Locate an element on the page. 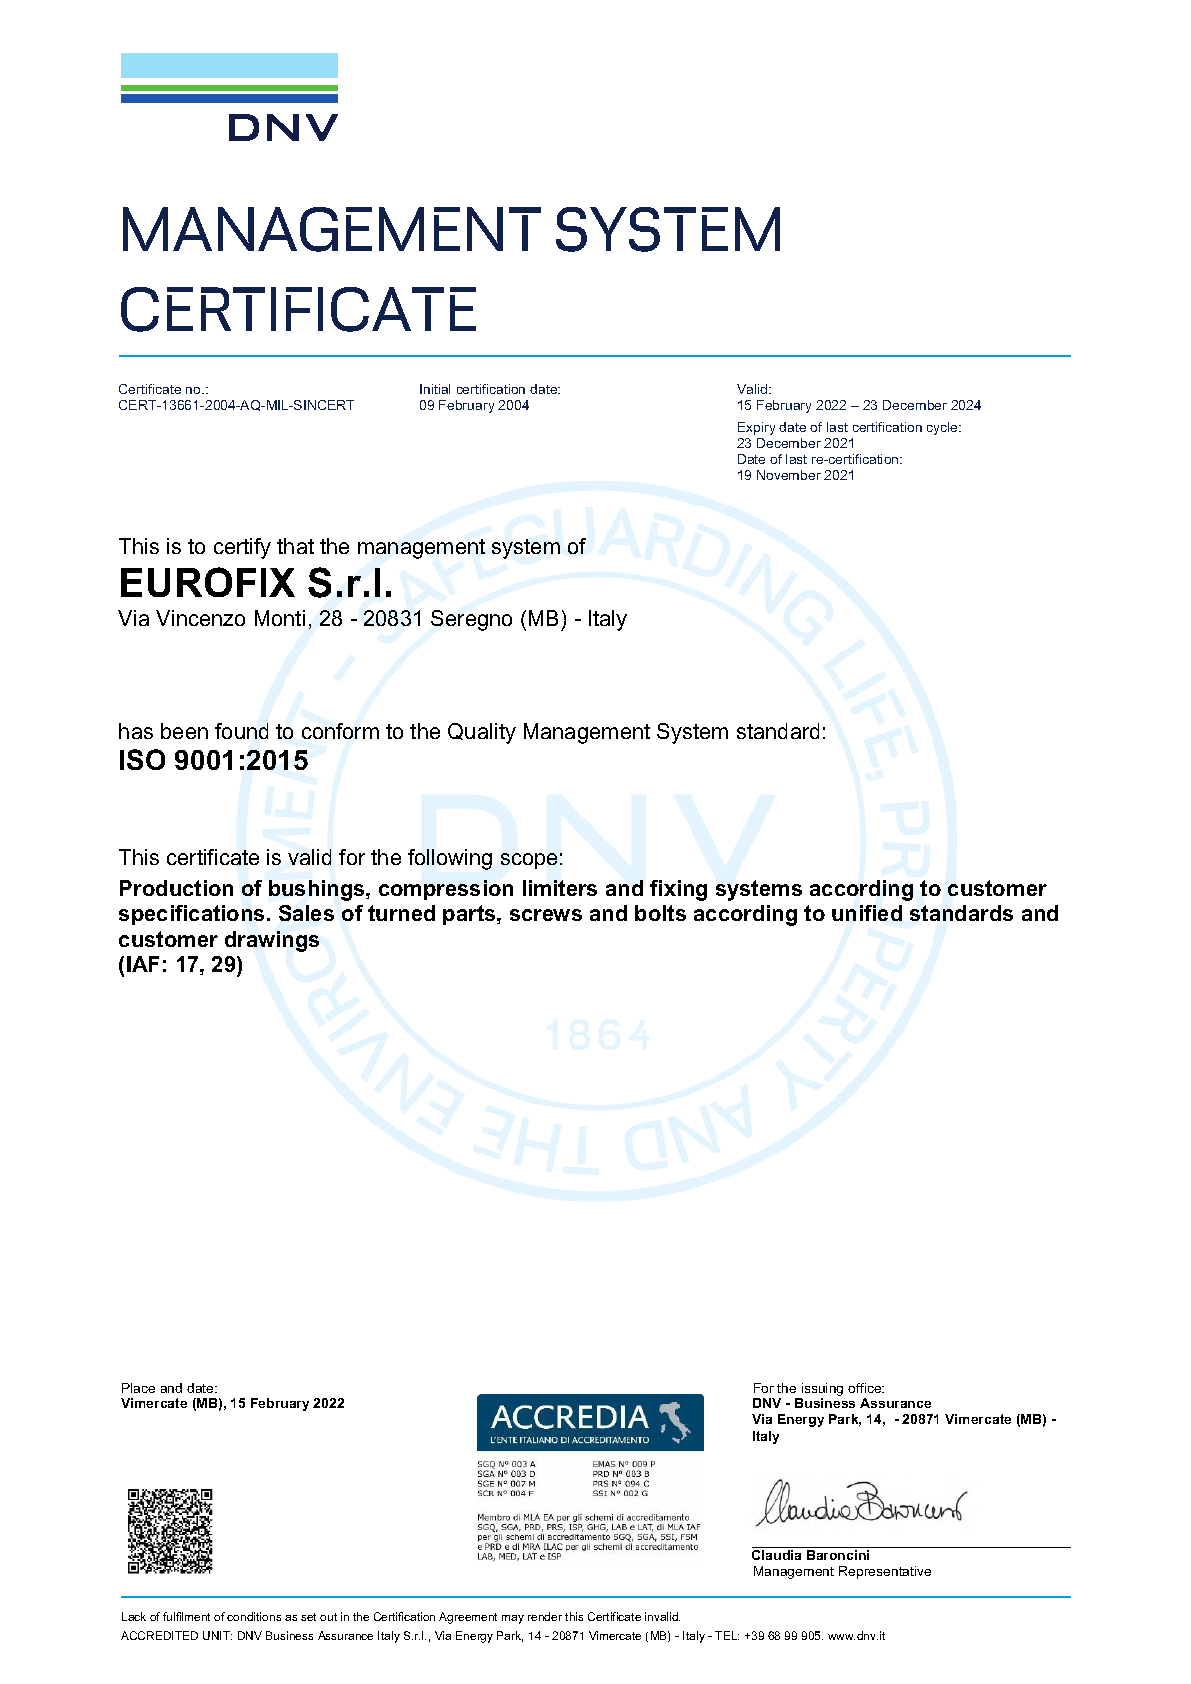  conditions is located at coordinates (254, 1616).
